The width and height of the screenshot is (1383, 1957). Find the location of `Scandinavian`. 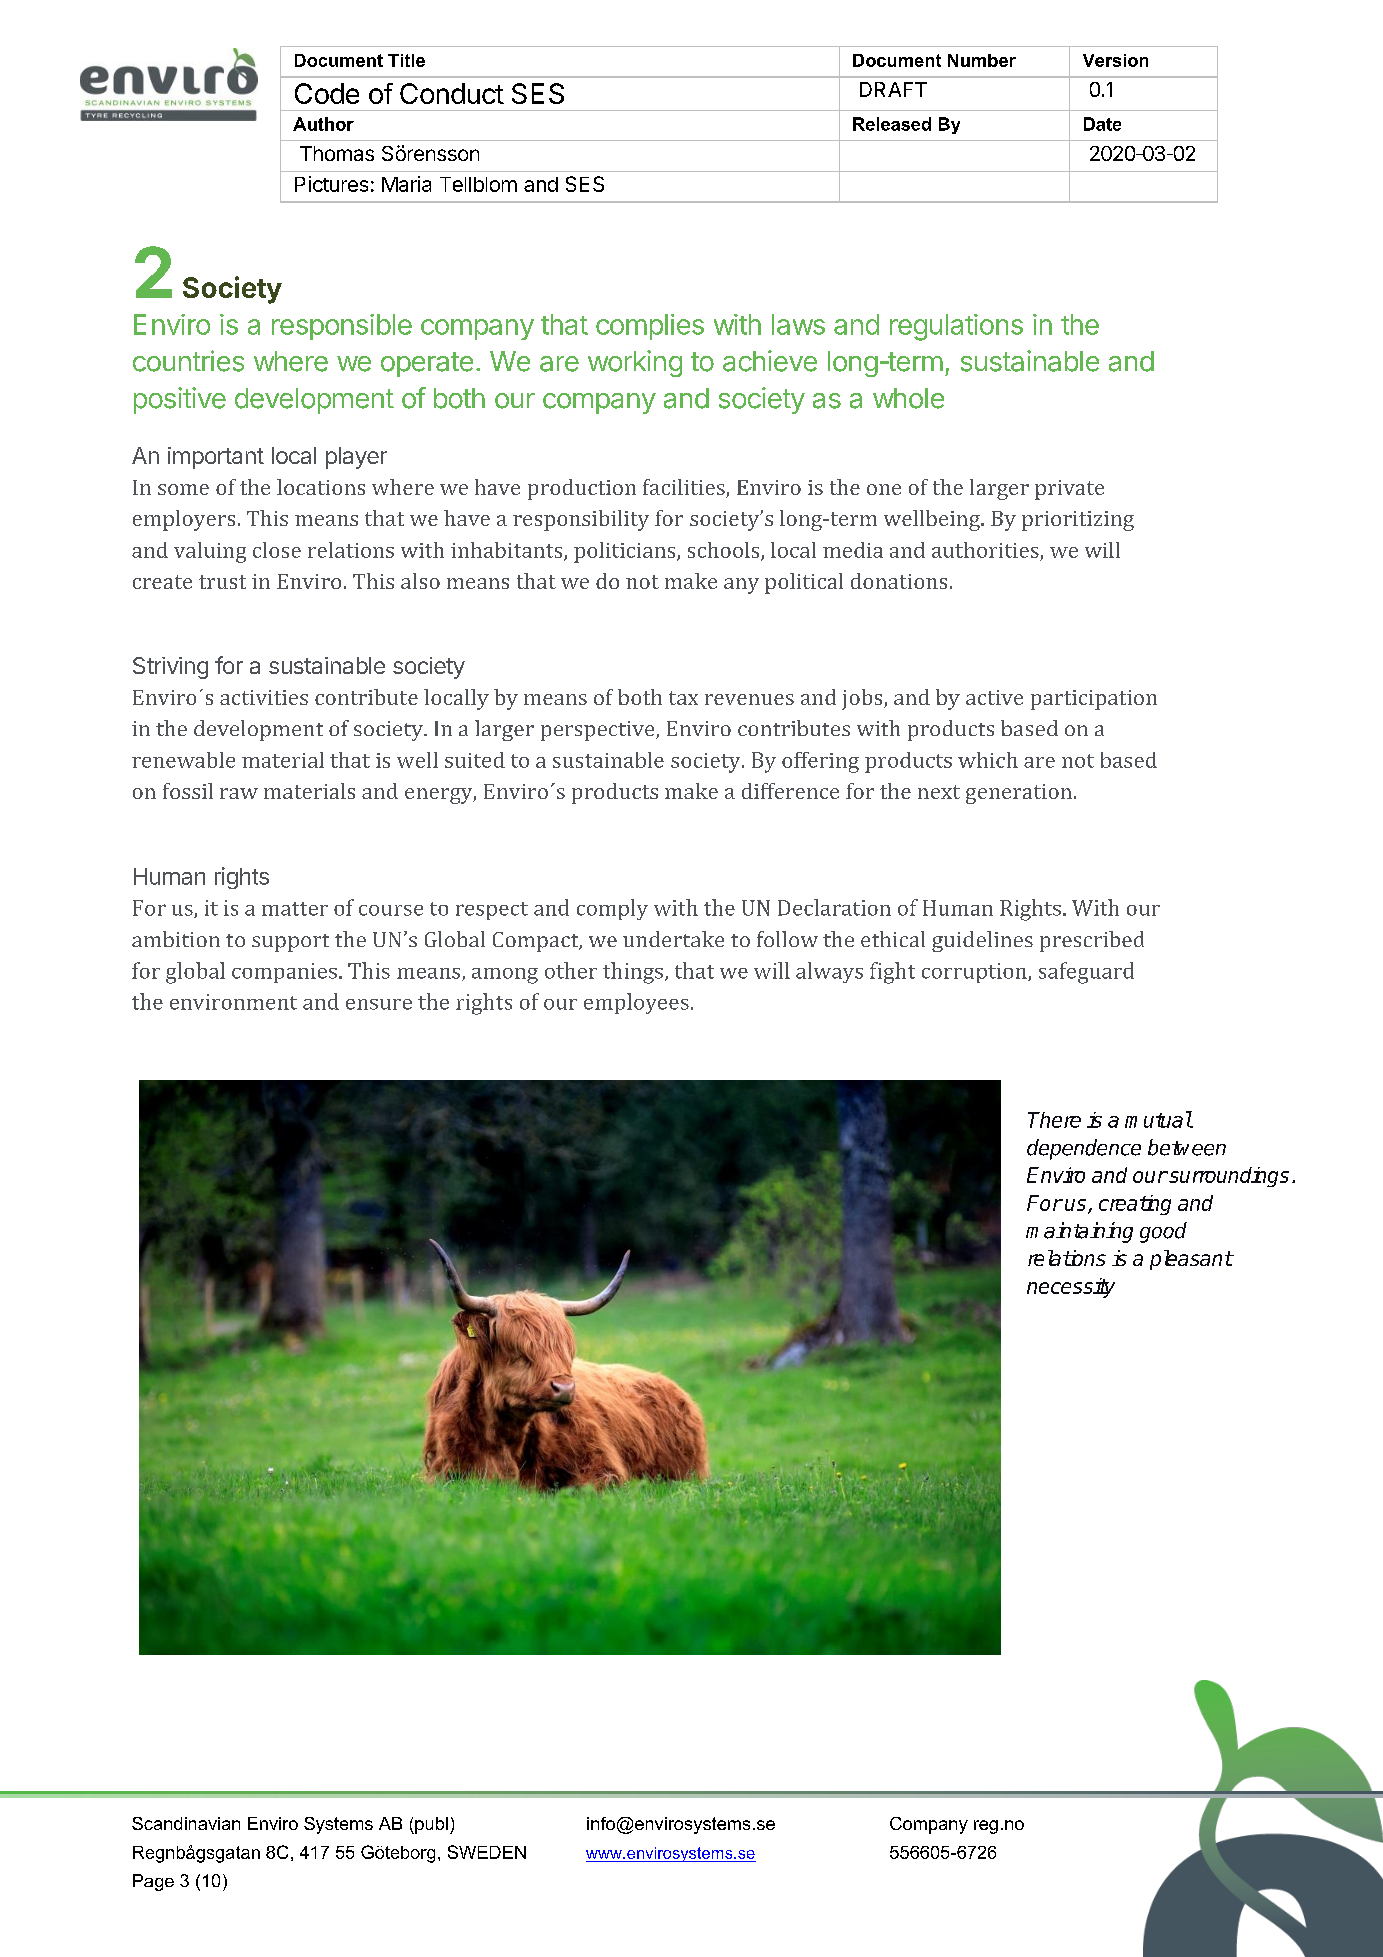

Scandinavian is located at coordinates (186, 1823).
